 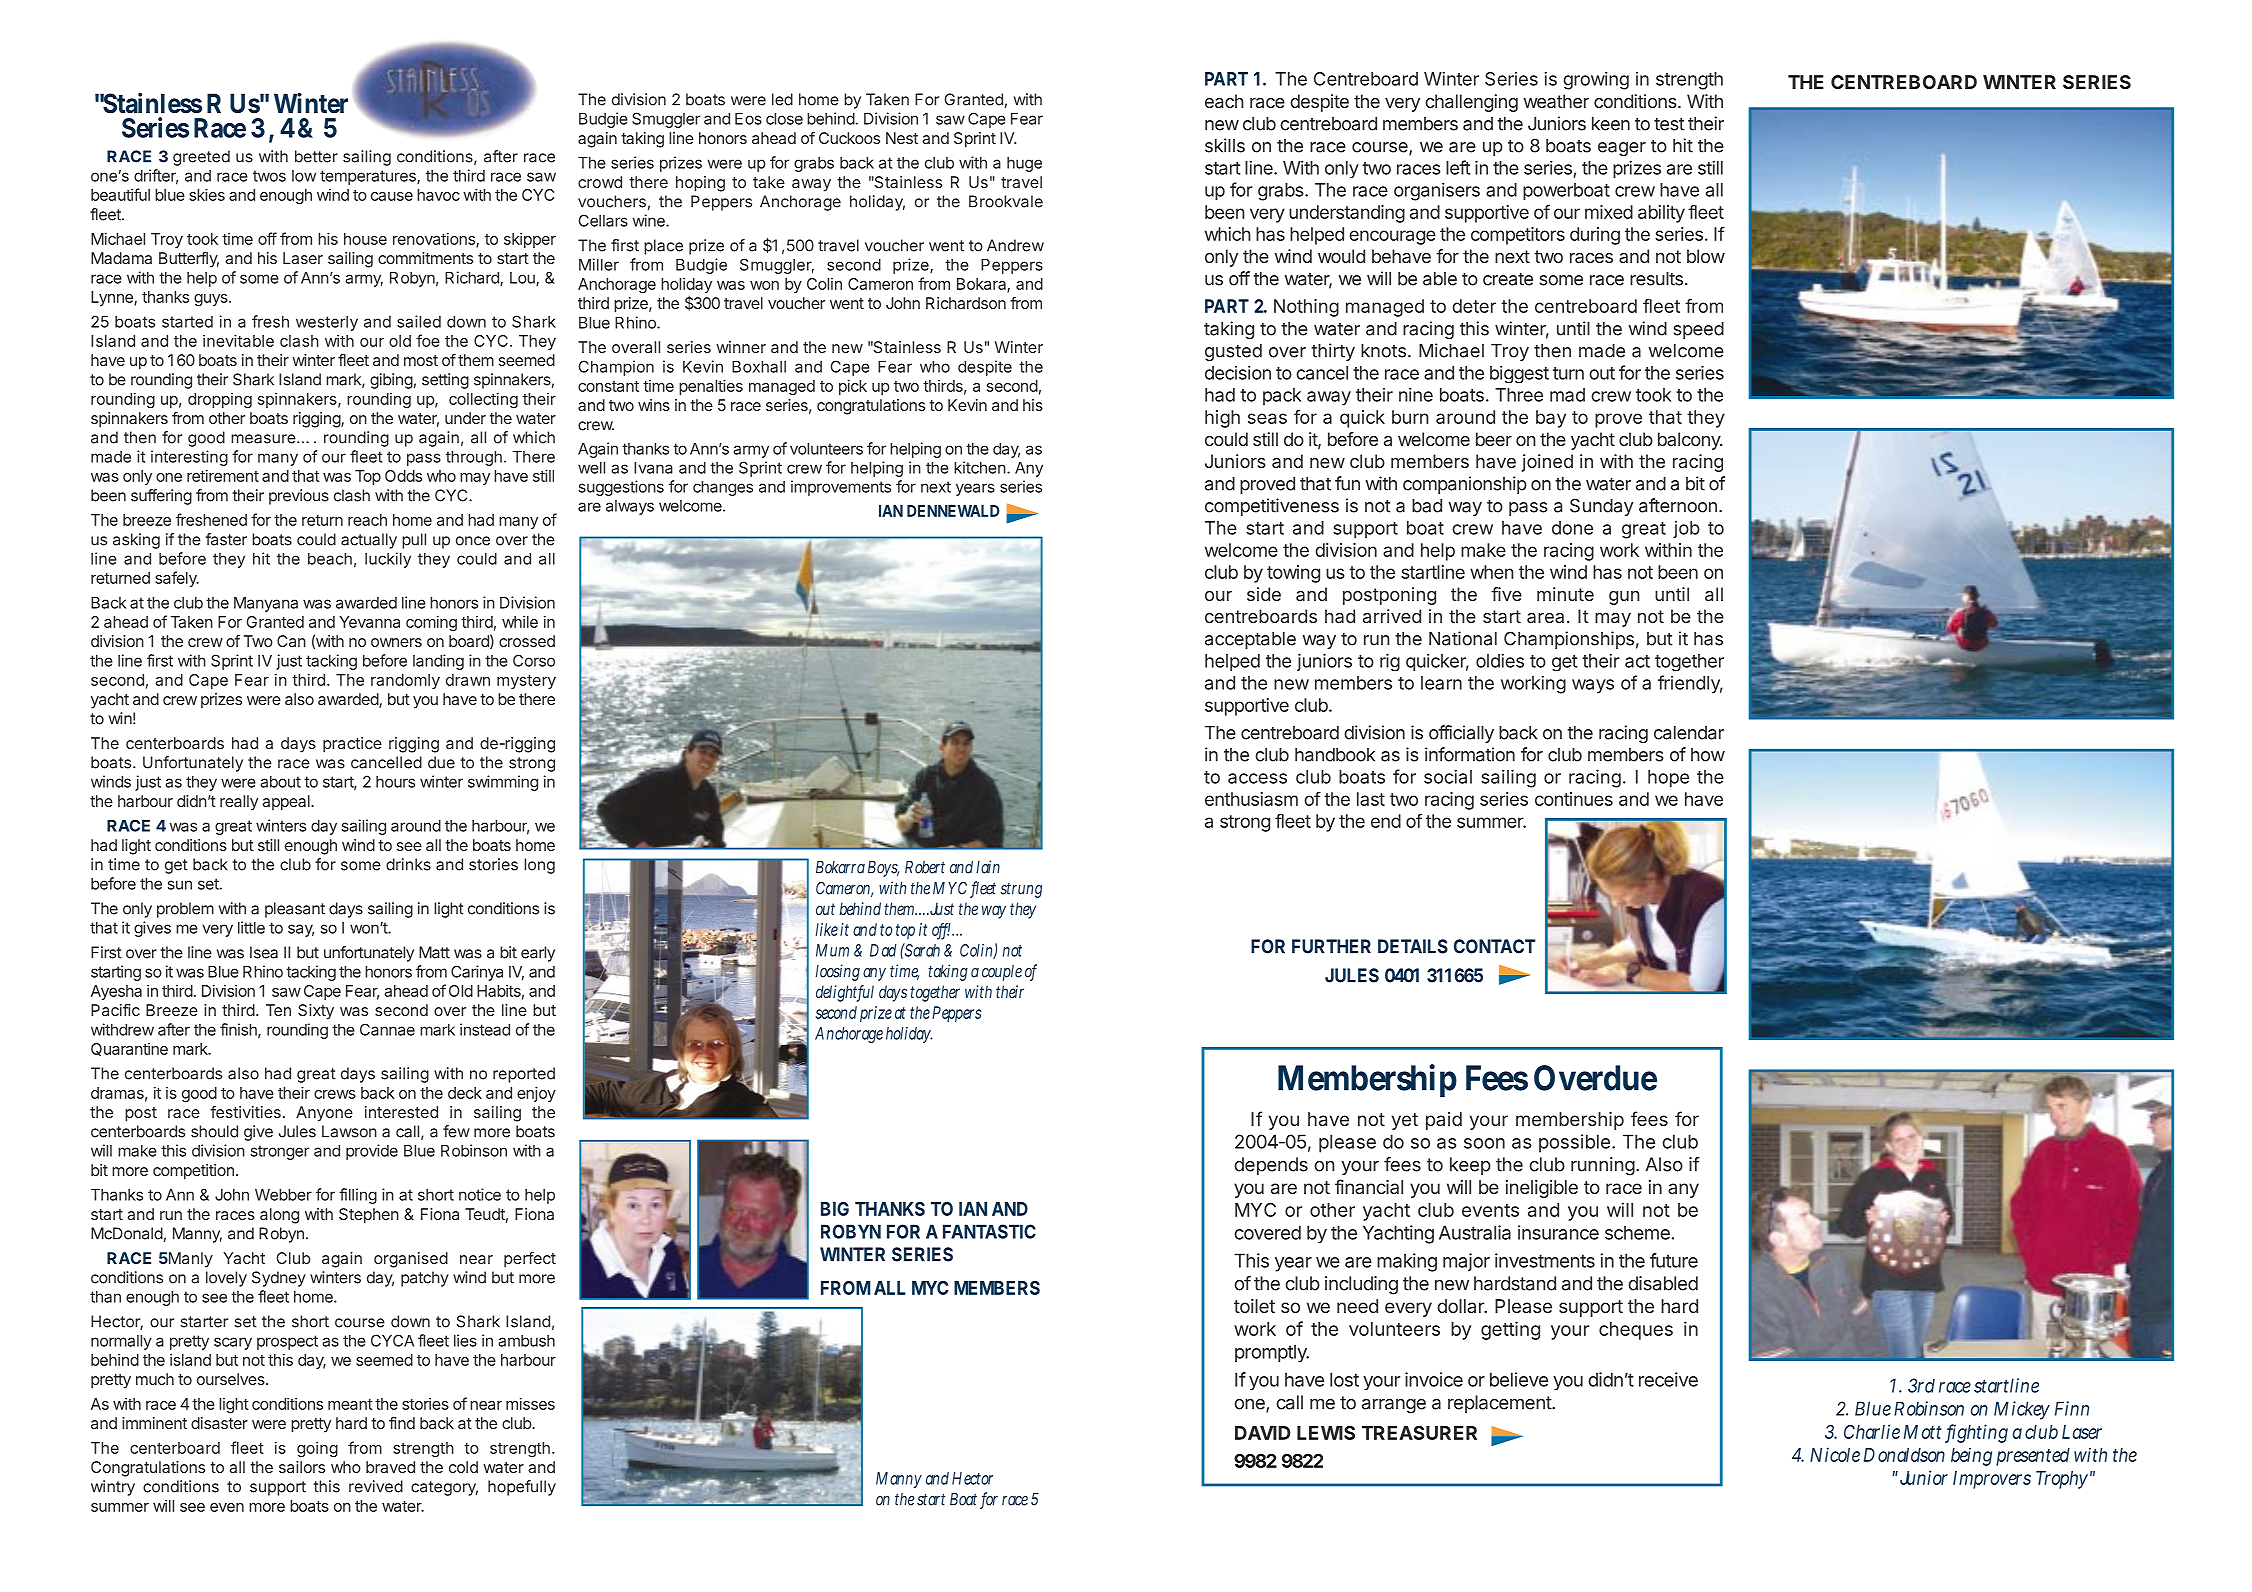 What do you see at coordinates (980, 467) in the screenshot?
I see `kitchen` at bounding box center [980, 467].
